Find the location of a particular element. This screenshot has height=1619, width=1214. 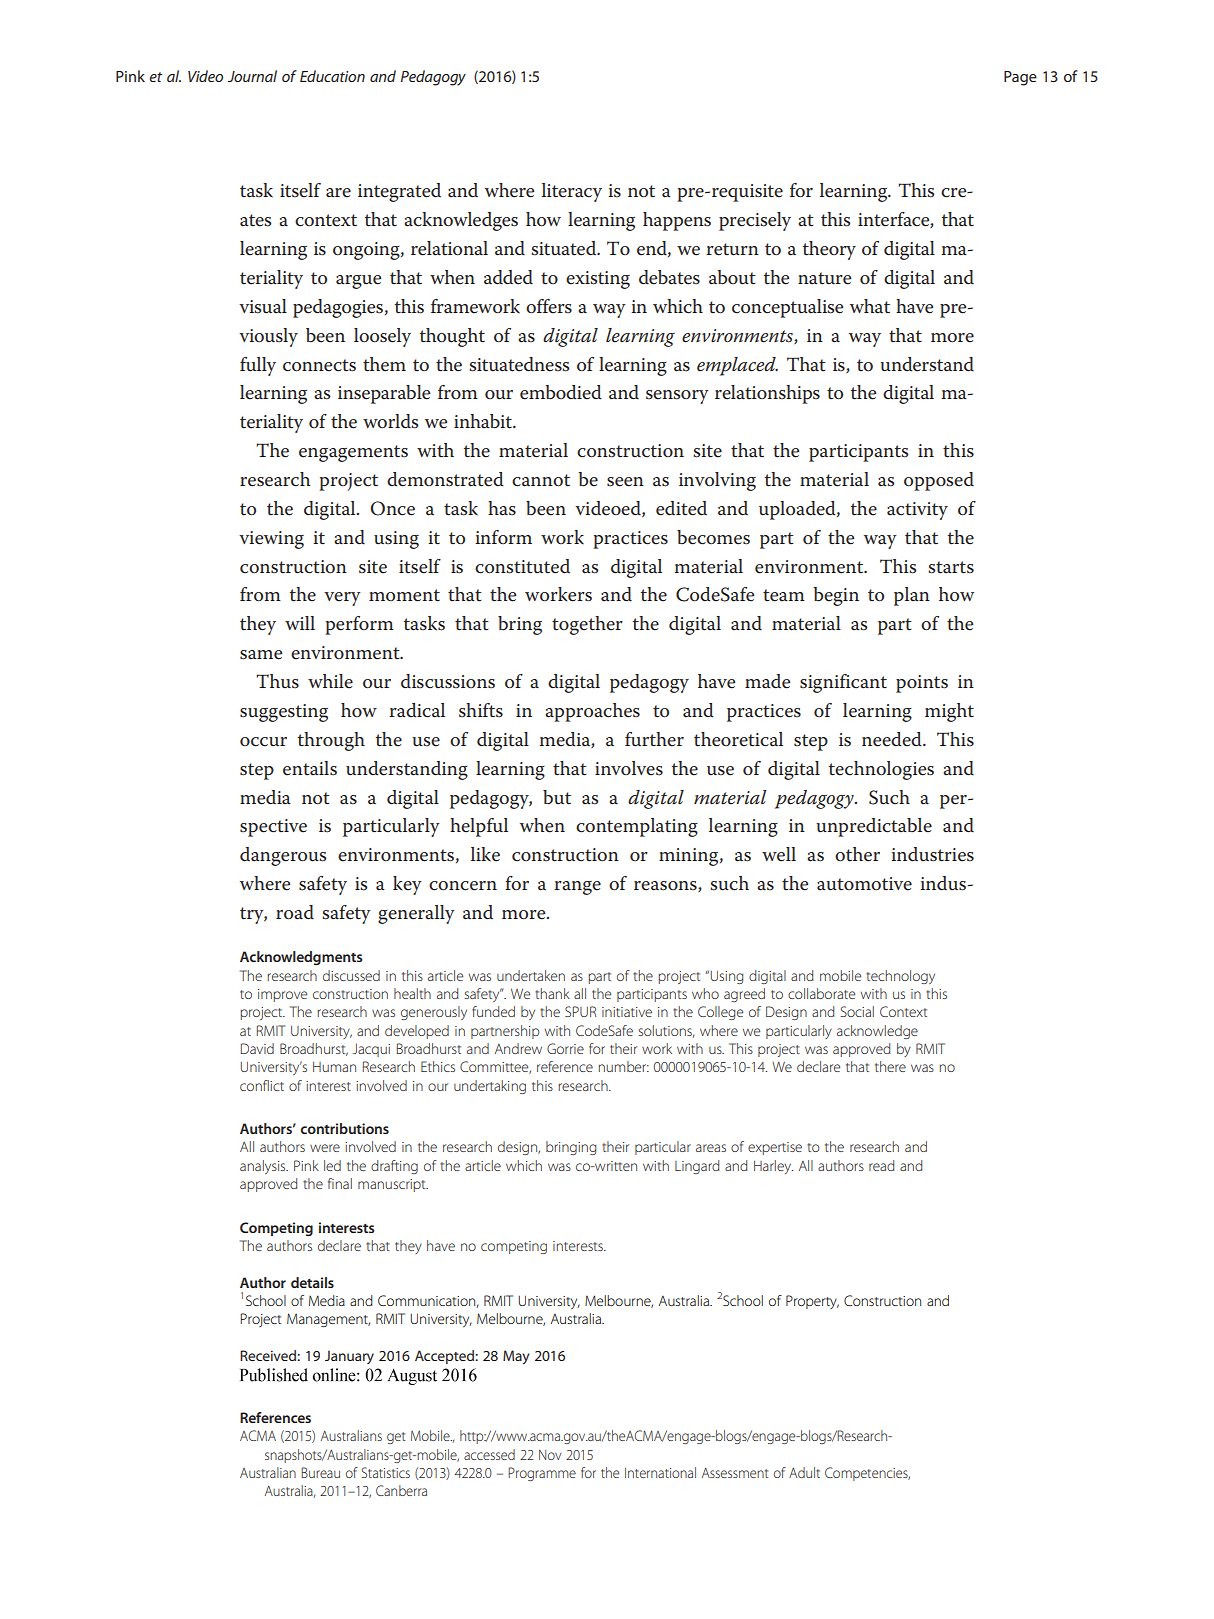

Bureau is located at coordinates (320, 1472).
